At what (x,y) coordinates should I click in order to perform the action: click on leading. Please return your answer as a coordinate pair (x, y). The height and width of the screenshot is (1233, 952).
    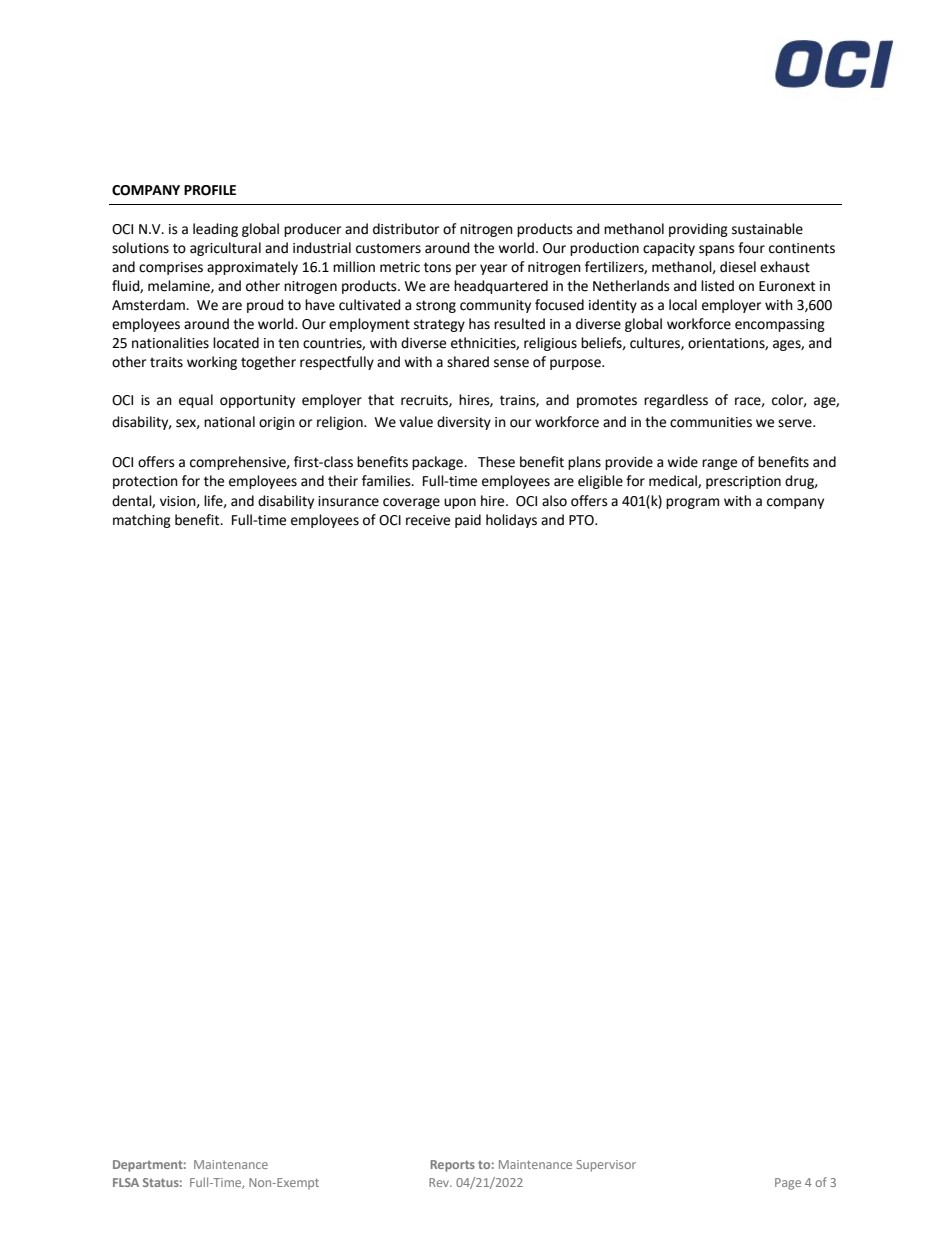
    Looking at the image, I should click on (215, 230).
